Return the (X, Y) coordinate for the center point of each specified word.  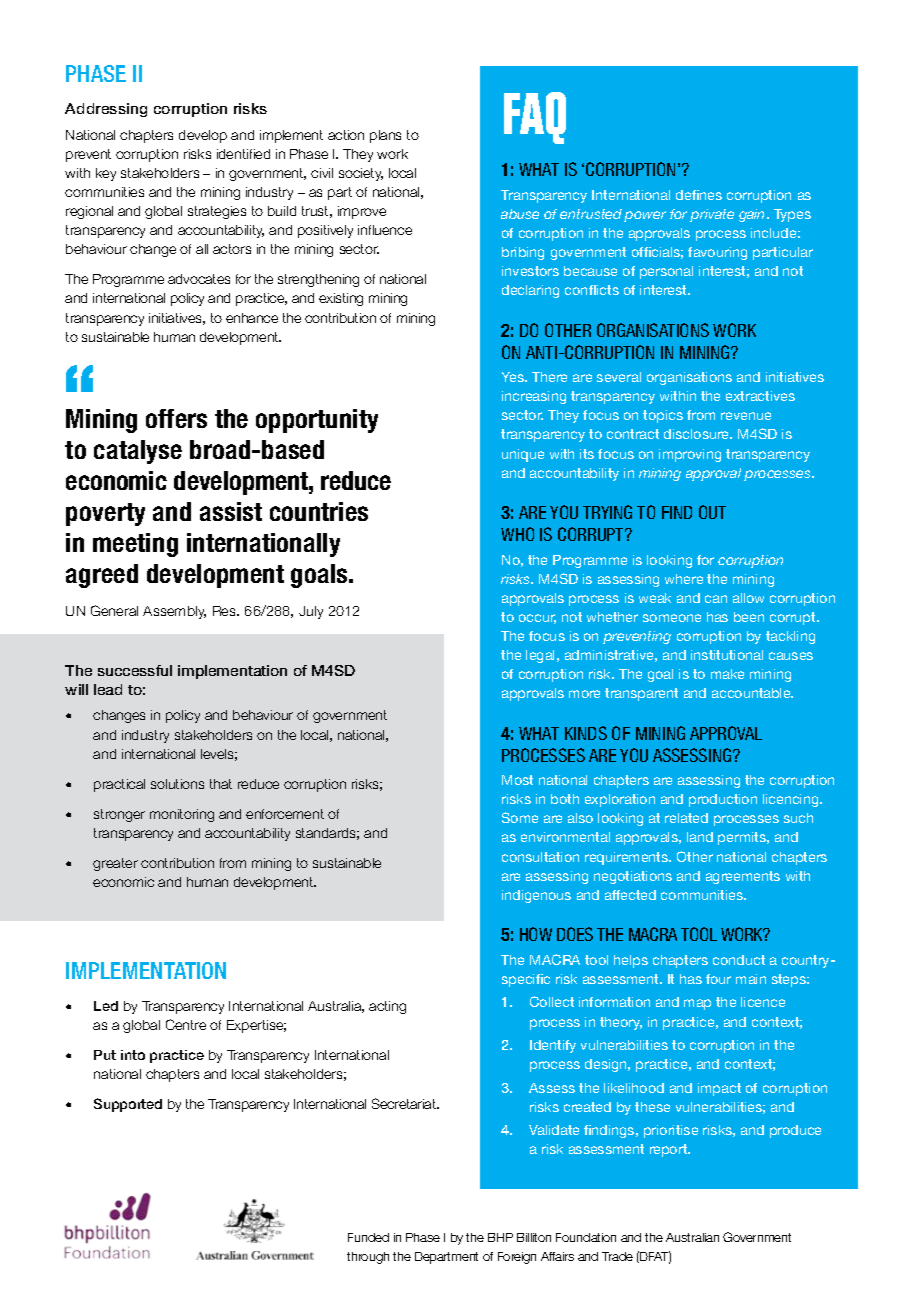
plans (385, 136)
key (106, 174)
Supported (128, 1105)
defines (699, 195)
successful (135, 670)
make (727, 674)
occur (537, 619)
